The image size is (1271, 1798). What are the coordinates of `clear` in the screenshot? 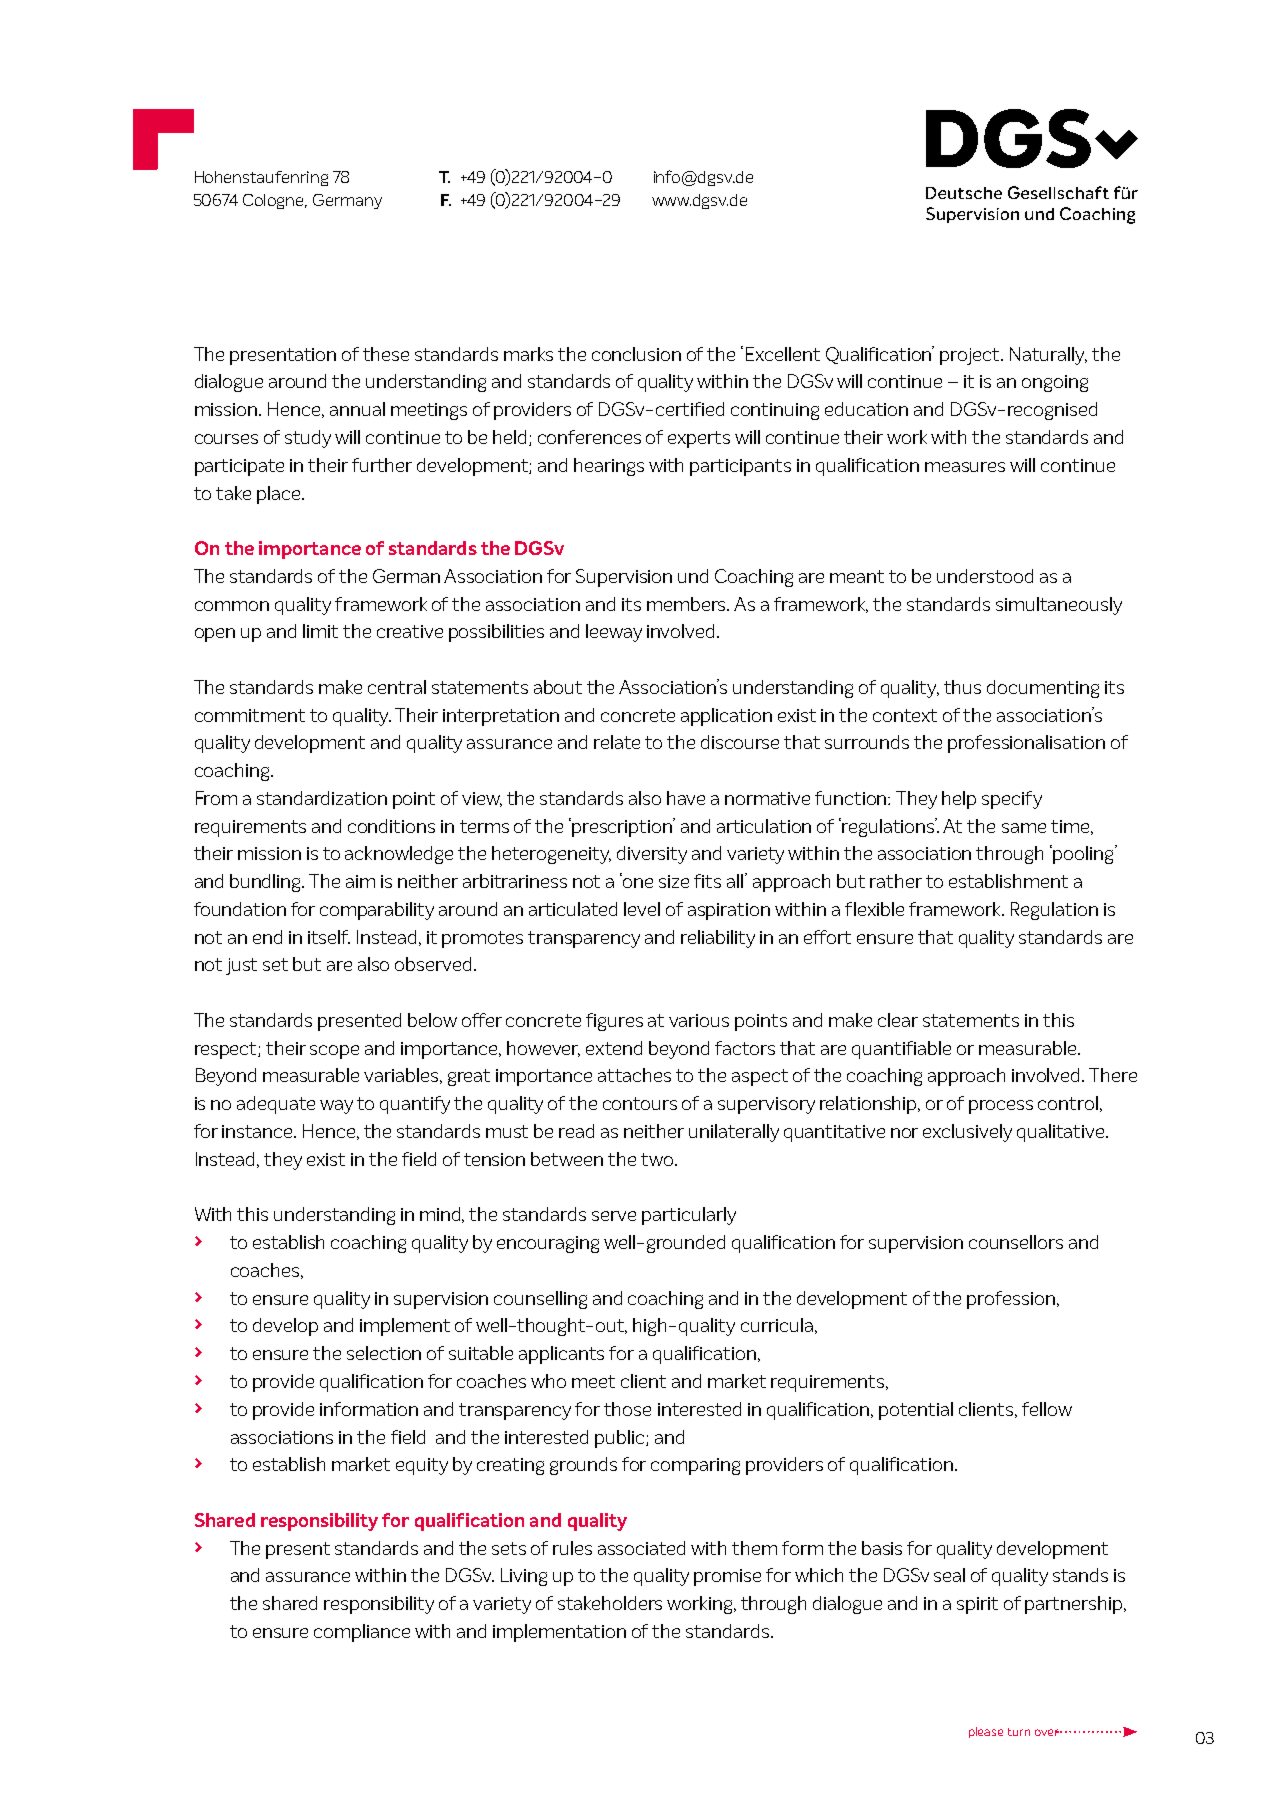 It's located at (898, 1020).
